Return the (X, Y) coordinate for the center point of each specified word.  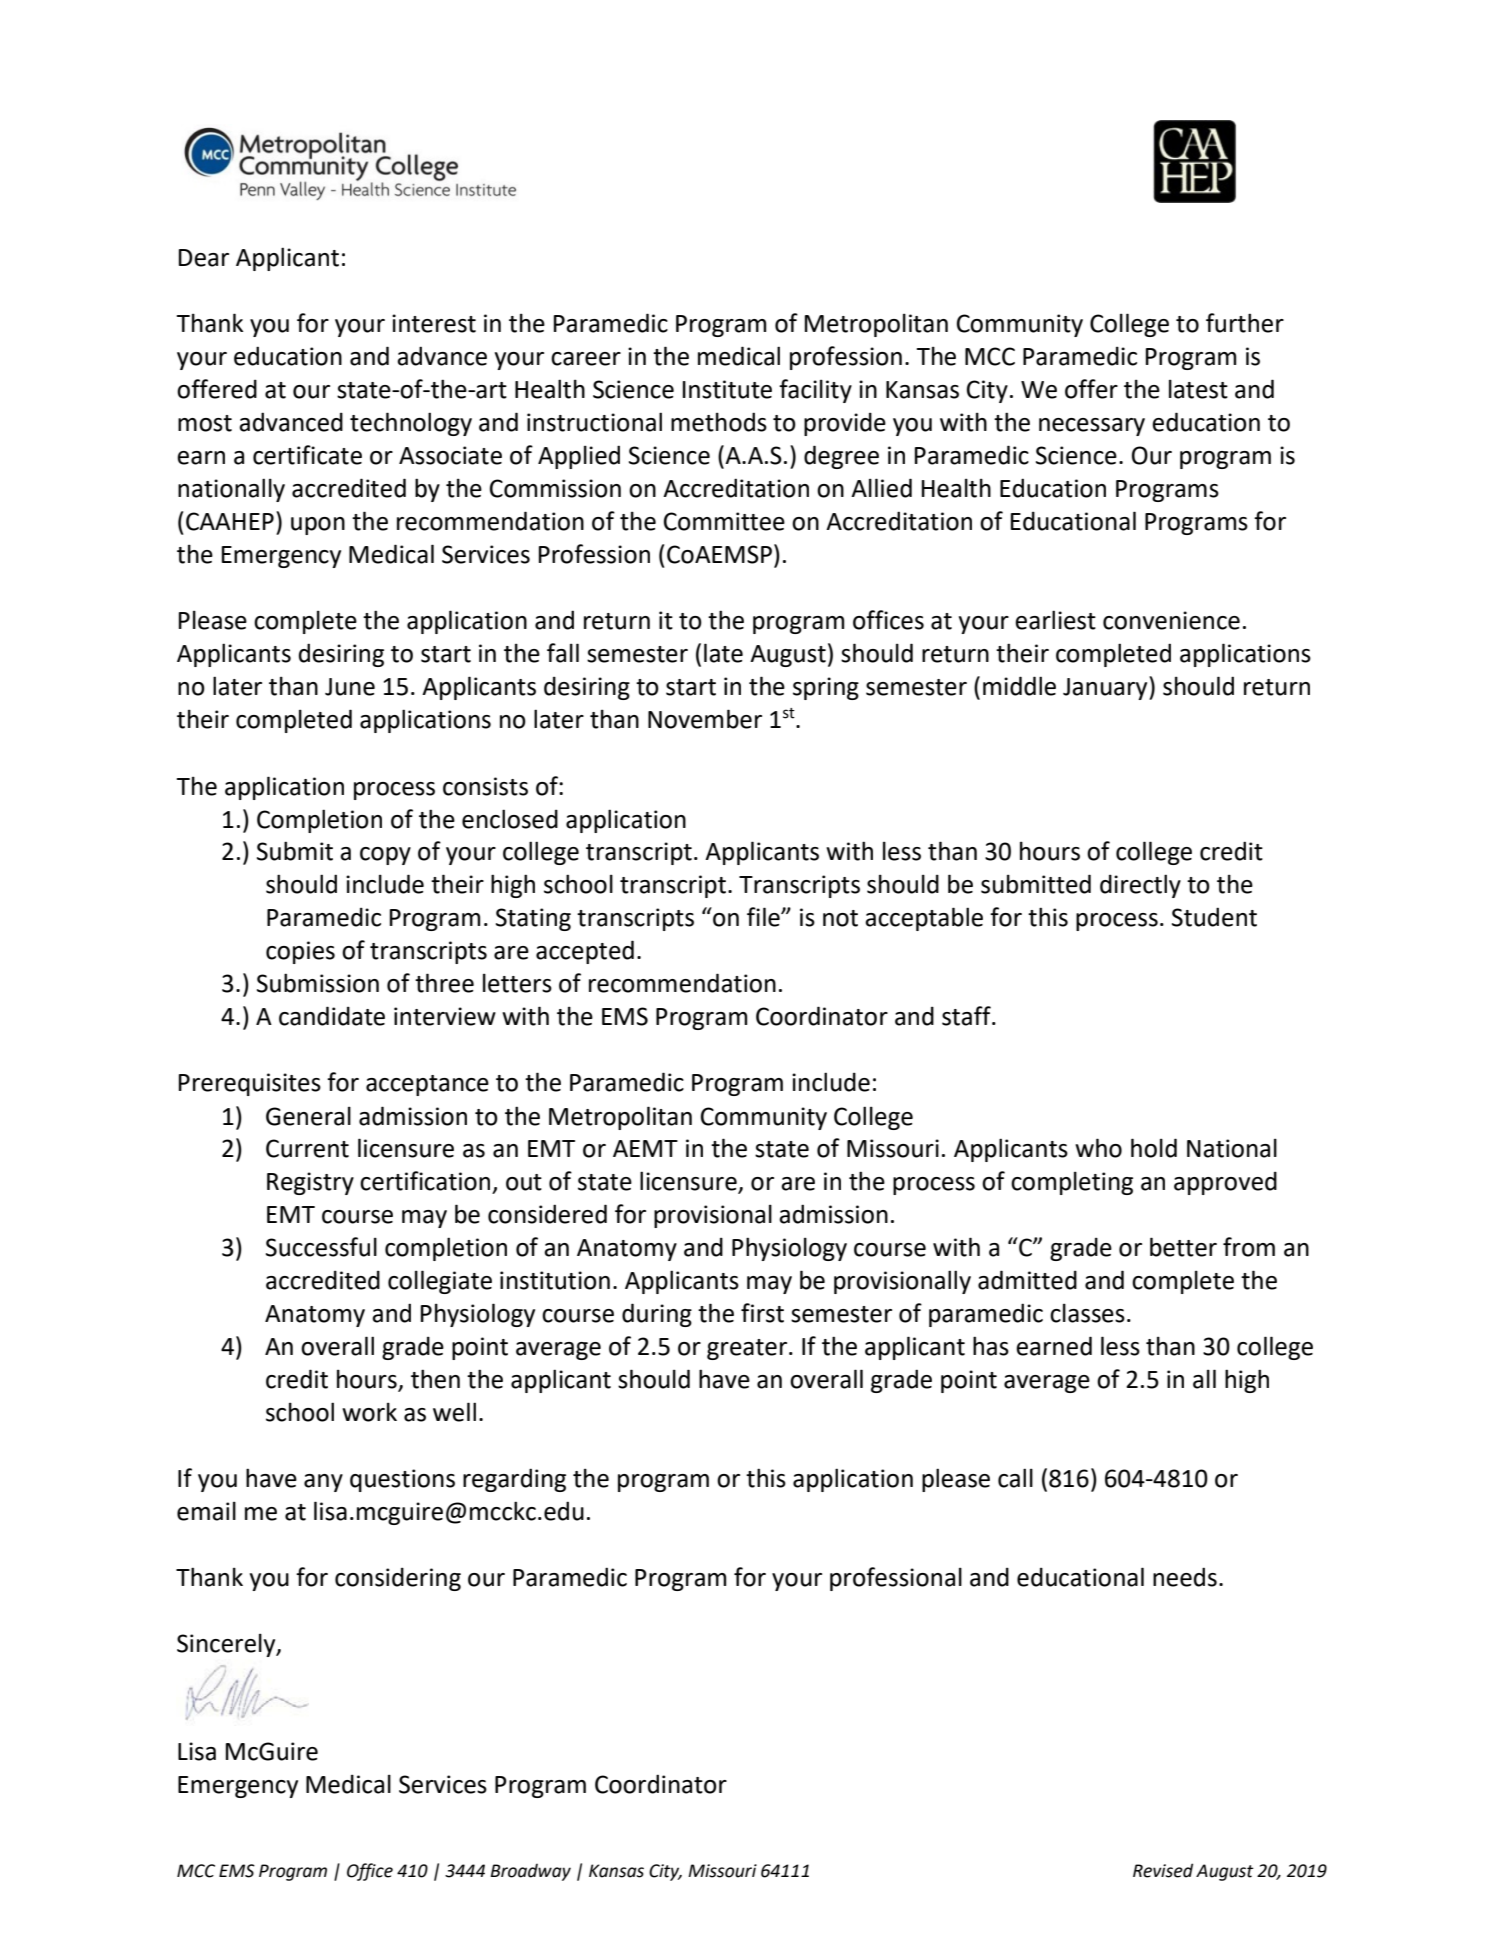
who (1098, 1148)
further (1245, 323)
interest (434, 323)
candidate (332, 1016)
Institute (727, 389)
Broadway (530, 1872)
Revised (1163, 1870)
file (764, 917)
